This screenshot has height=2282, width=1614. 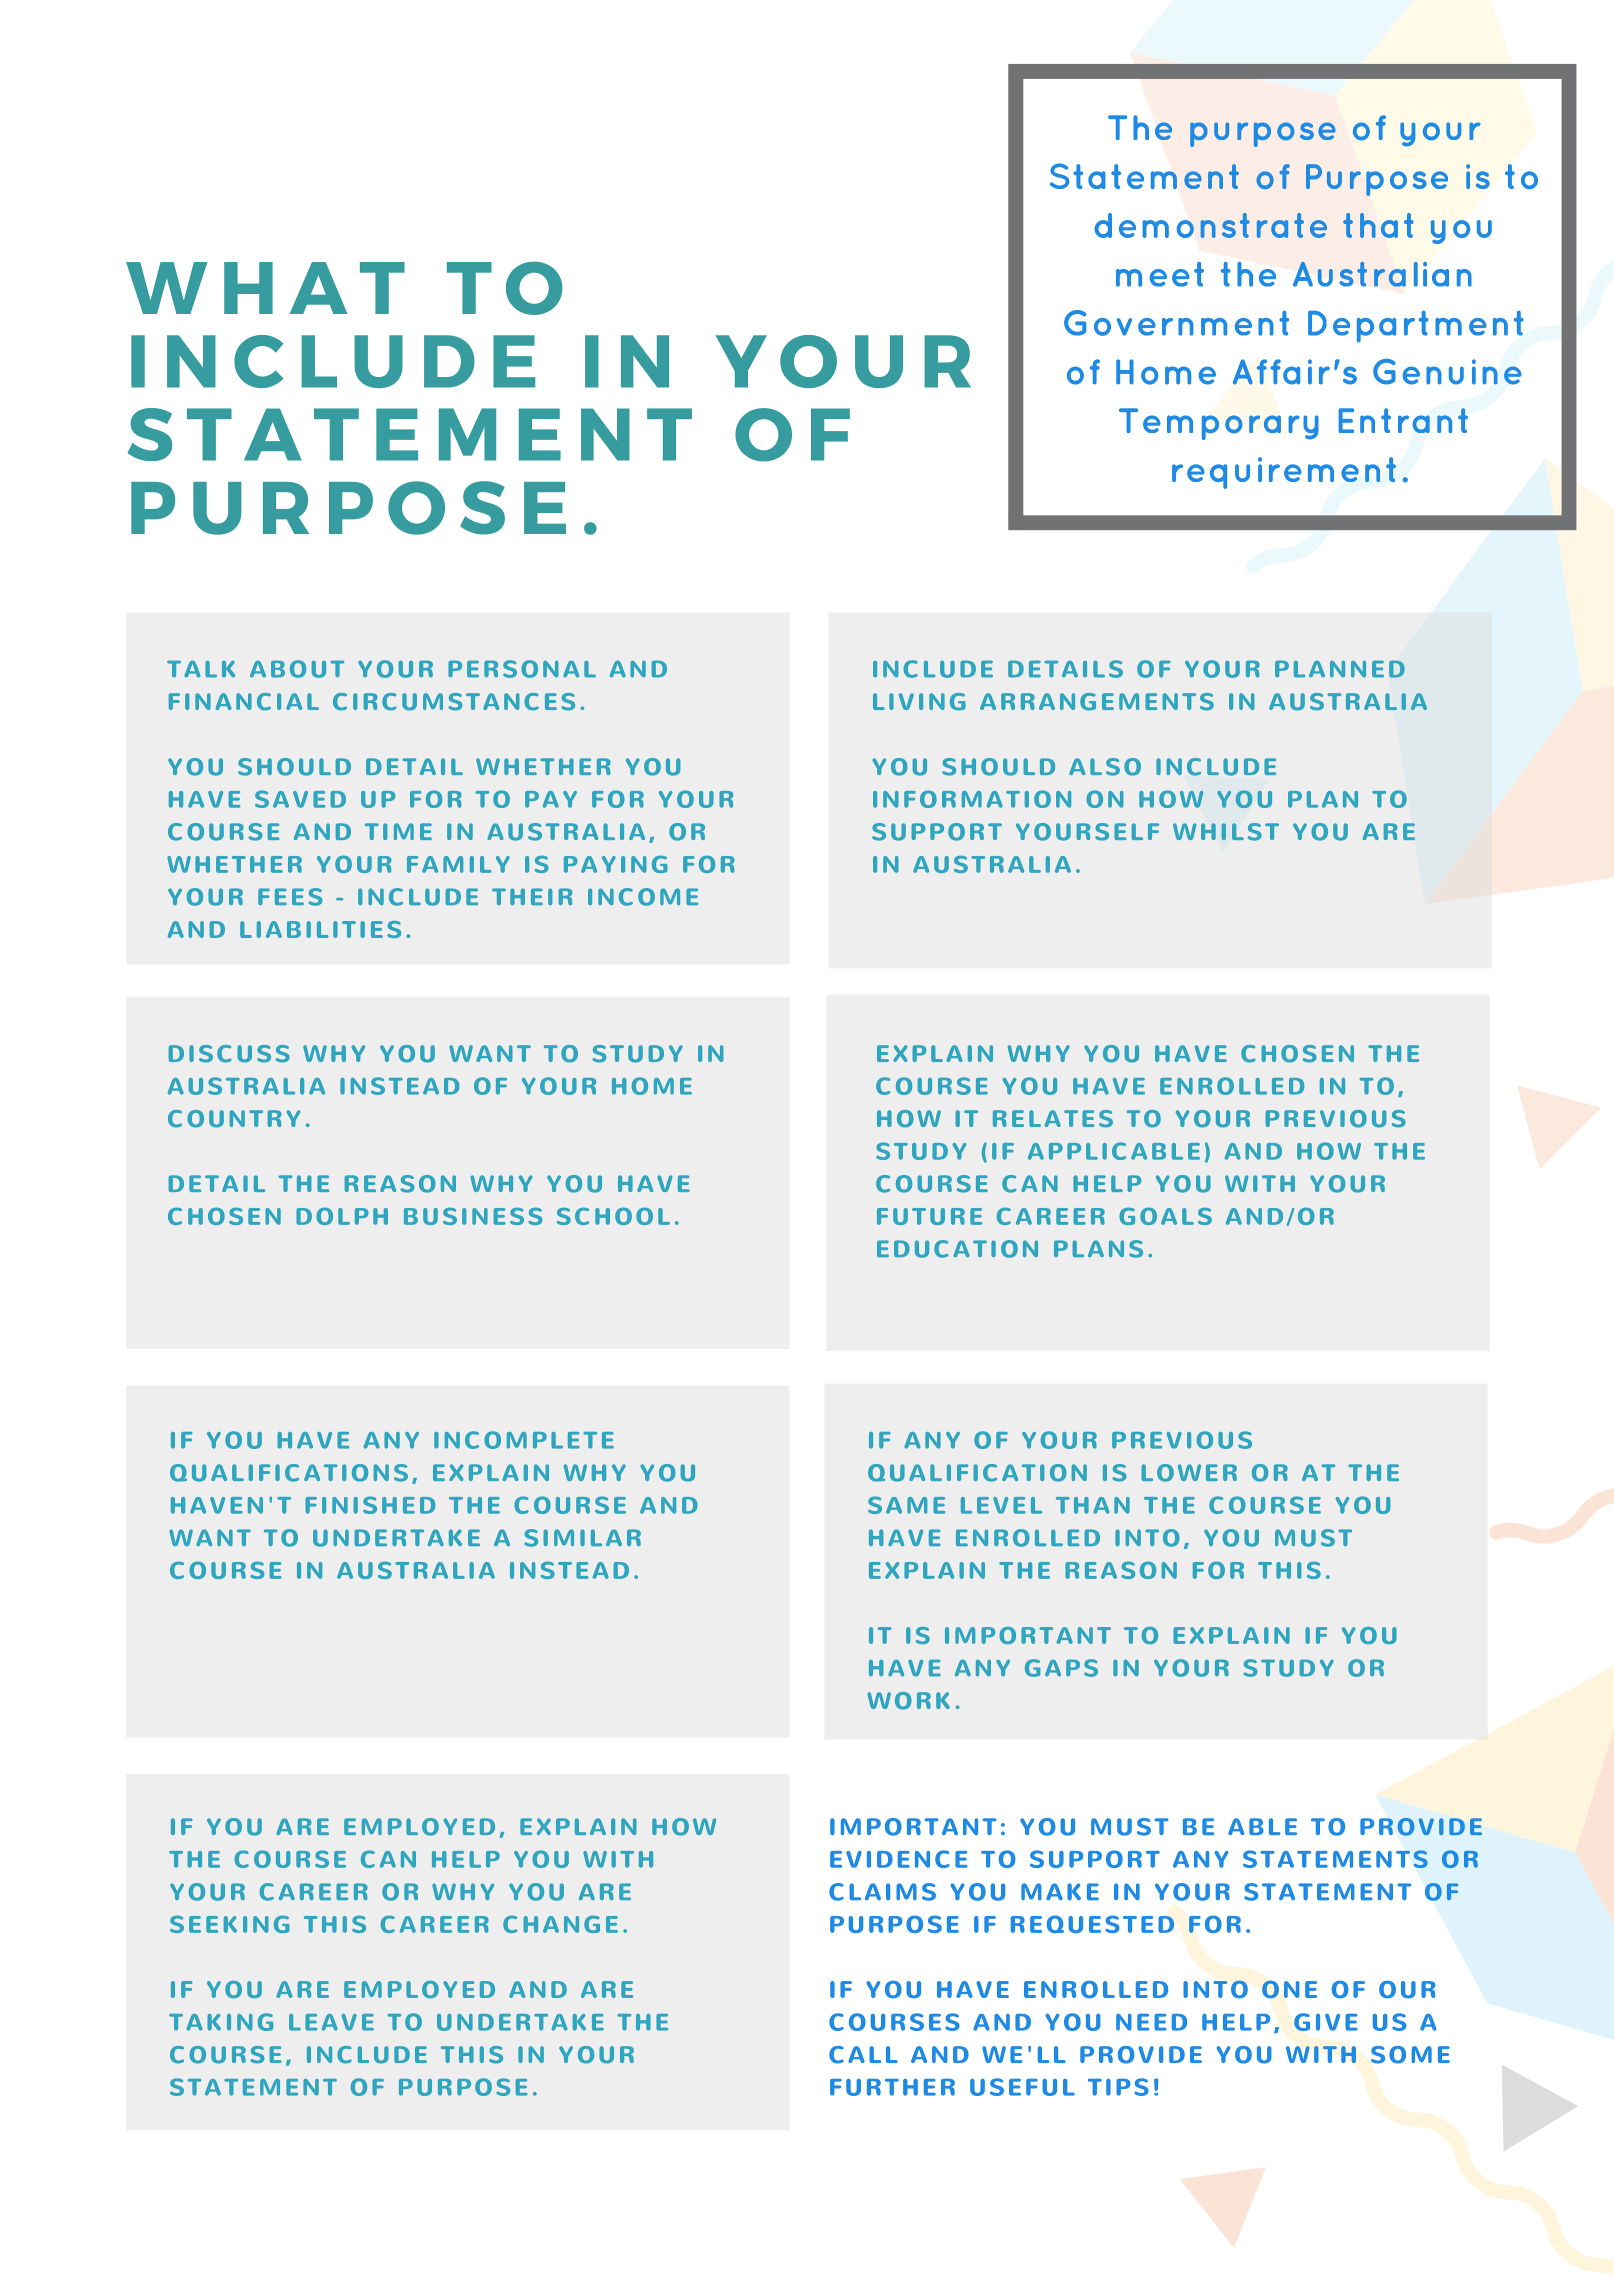 I want to click on ABOUT, so click(x=297, y=669).
